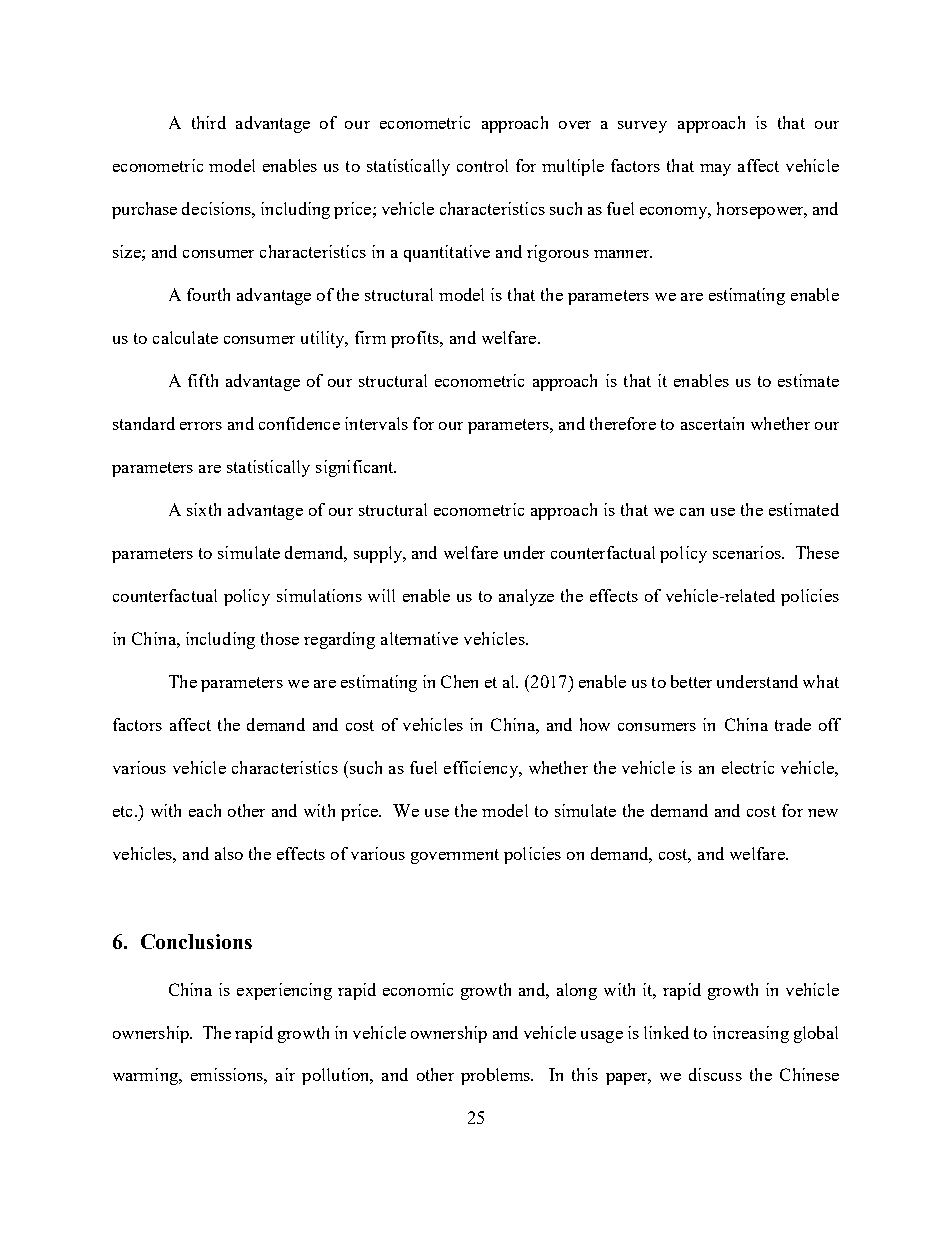 This screenshot has height=1233, width=952. Describe the element at coordinates (751, 1034) in the screenshot. I see `increasing` at that location.
